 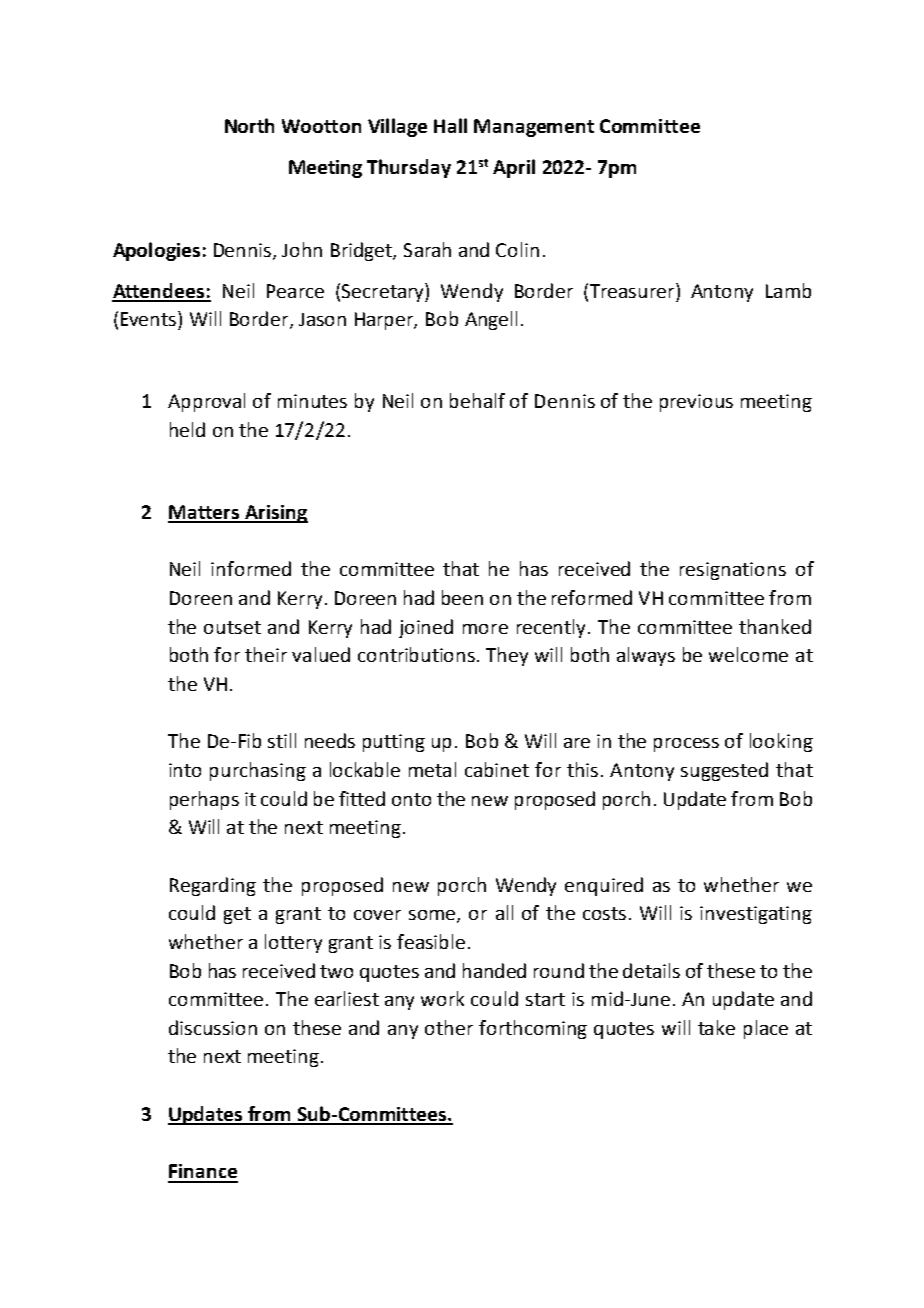 What do you see at coordinates (534, 128) in the screenshot?
I see `Management` at bounding box center [534, 128].
